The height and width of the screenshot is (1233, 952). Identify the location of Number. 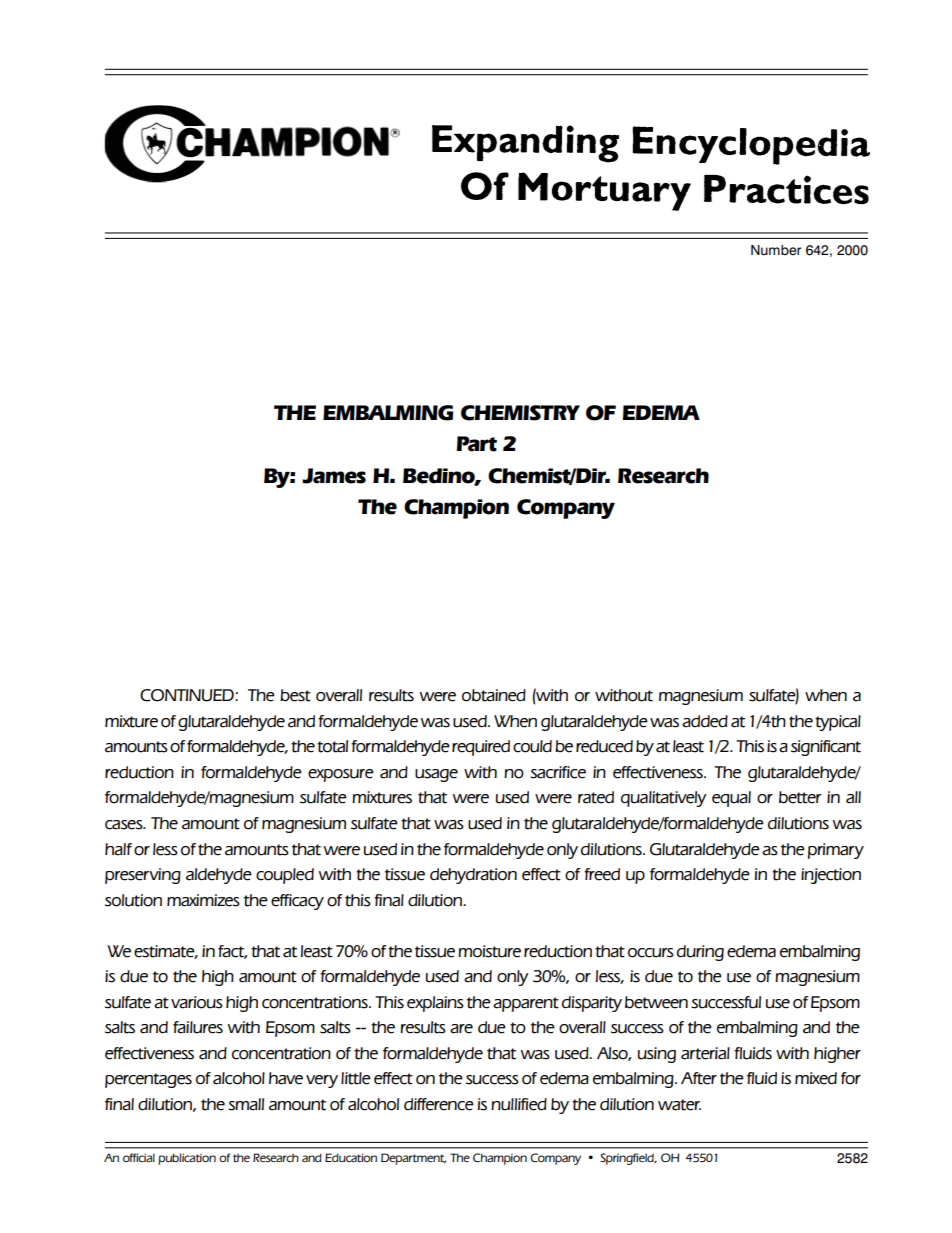
(776, 250).
